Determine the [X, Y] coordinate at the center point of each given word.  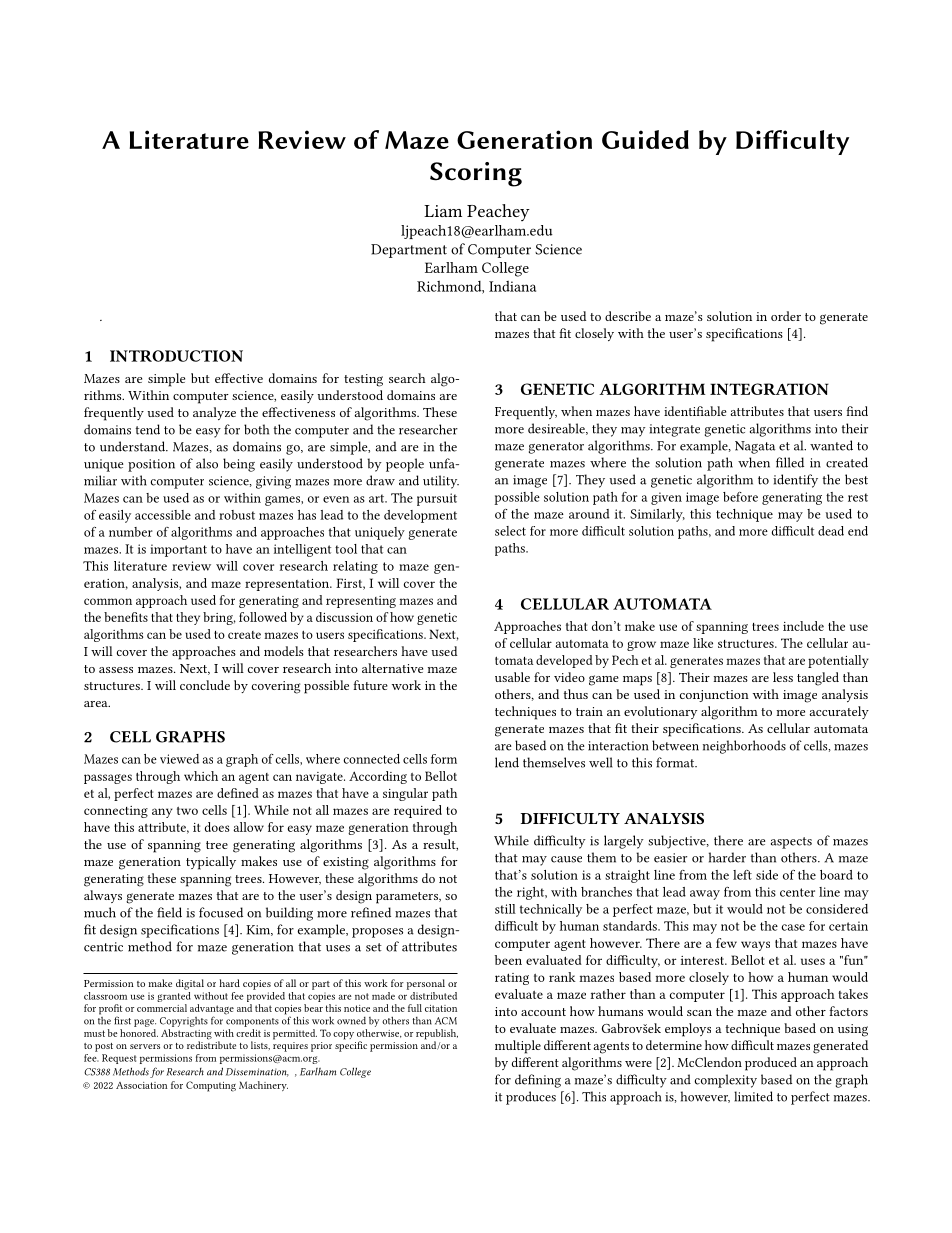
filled [790, 462]
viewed [179, 759]
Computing [211, 1086]
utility [441, 482]
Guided [645, 139]
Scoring [476, 174]
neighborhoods [744, 747]
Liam [443, 211]
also [207, 463]
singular [405, 794]
